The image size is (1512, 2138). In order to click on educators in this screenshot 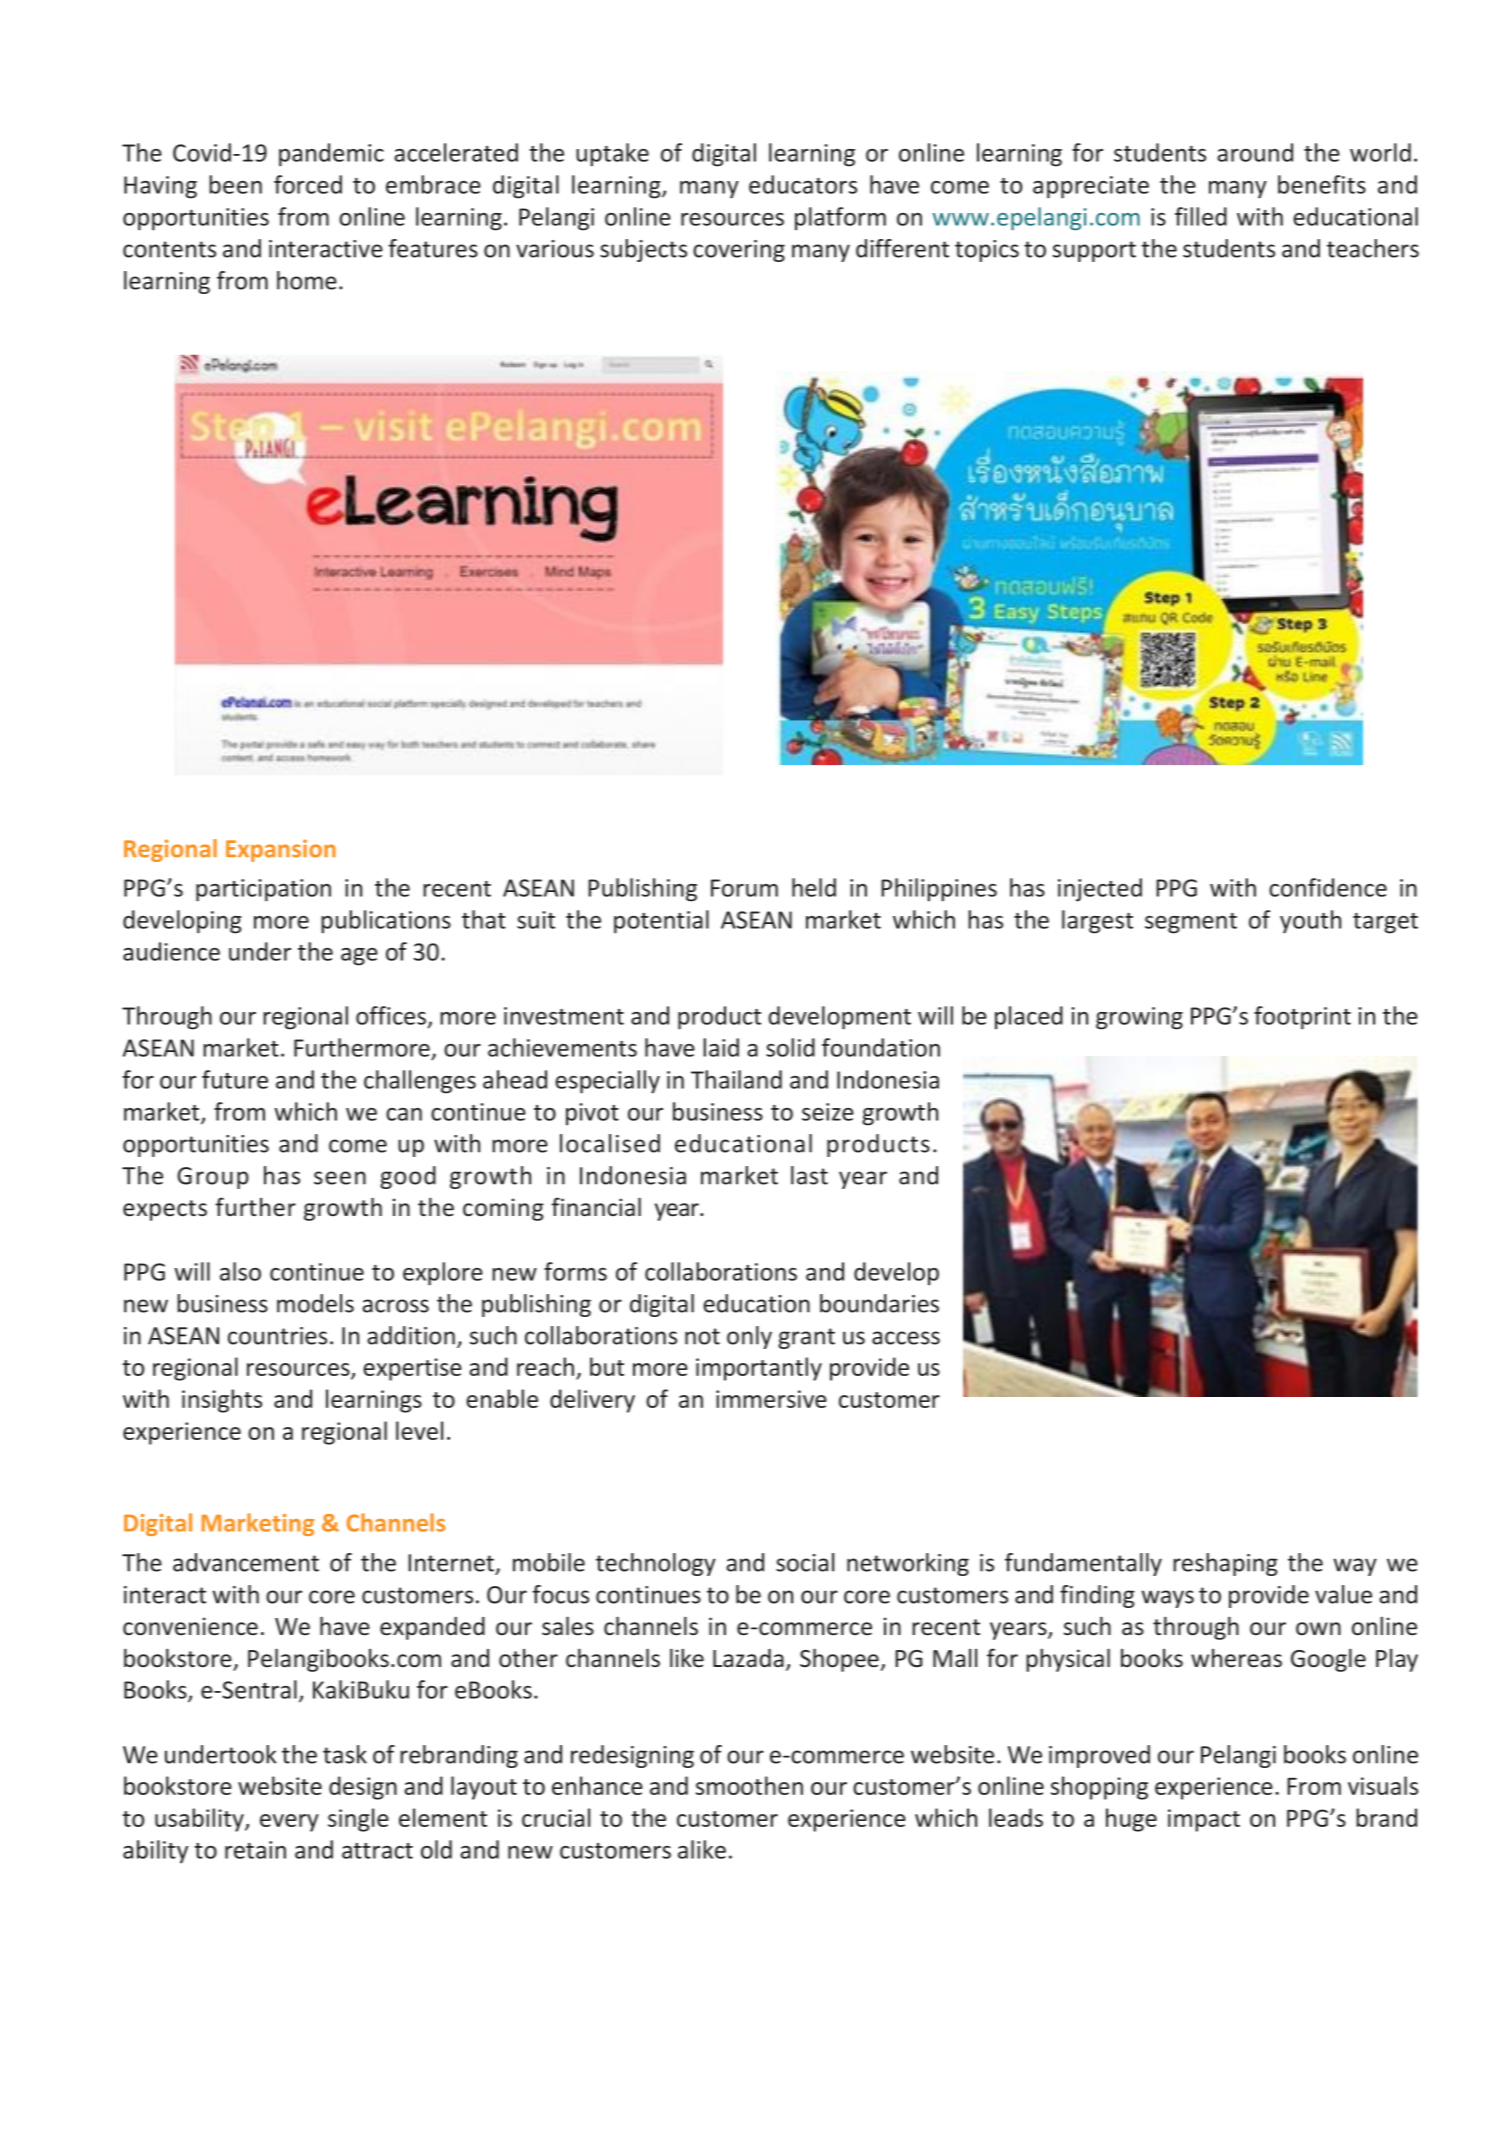, I will do `click(803, 184)`.
